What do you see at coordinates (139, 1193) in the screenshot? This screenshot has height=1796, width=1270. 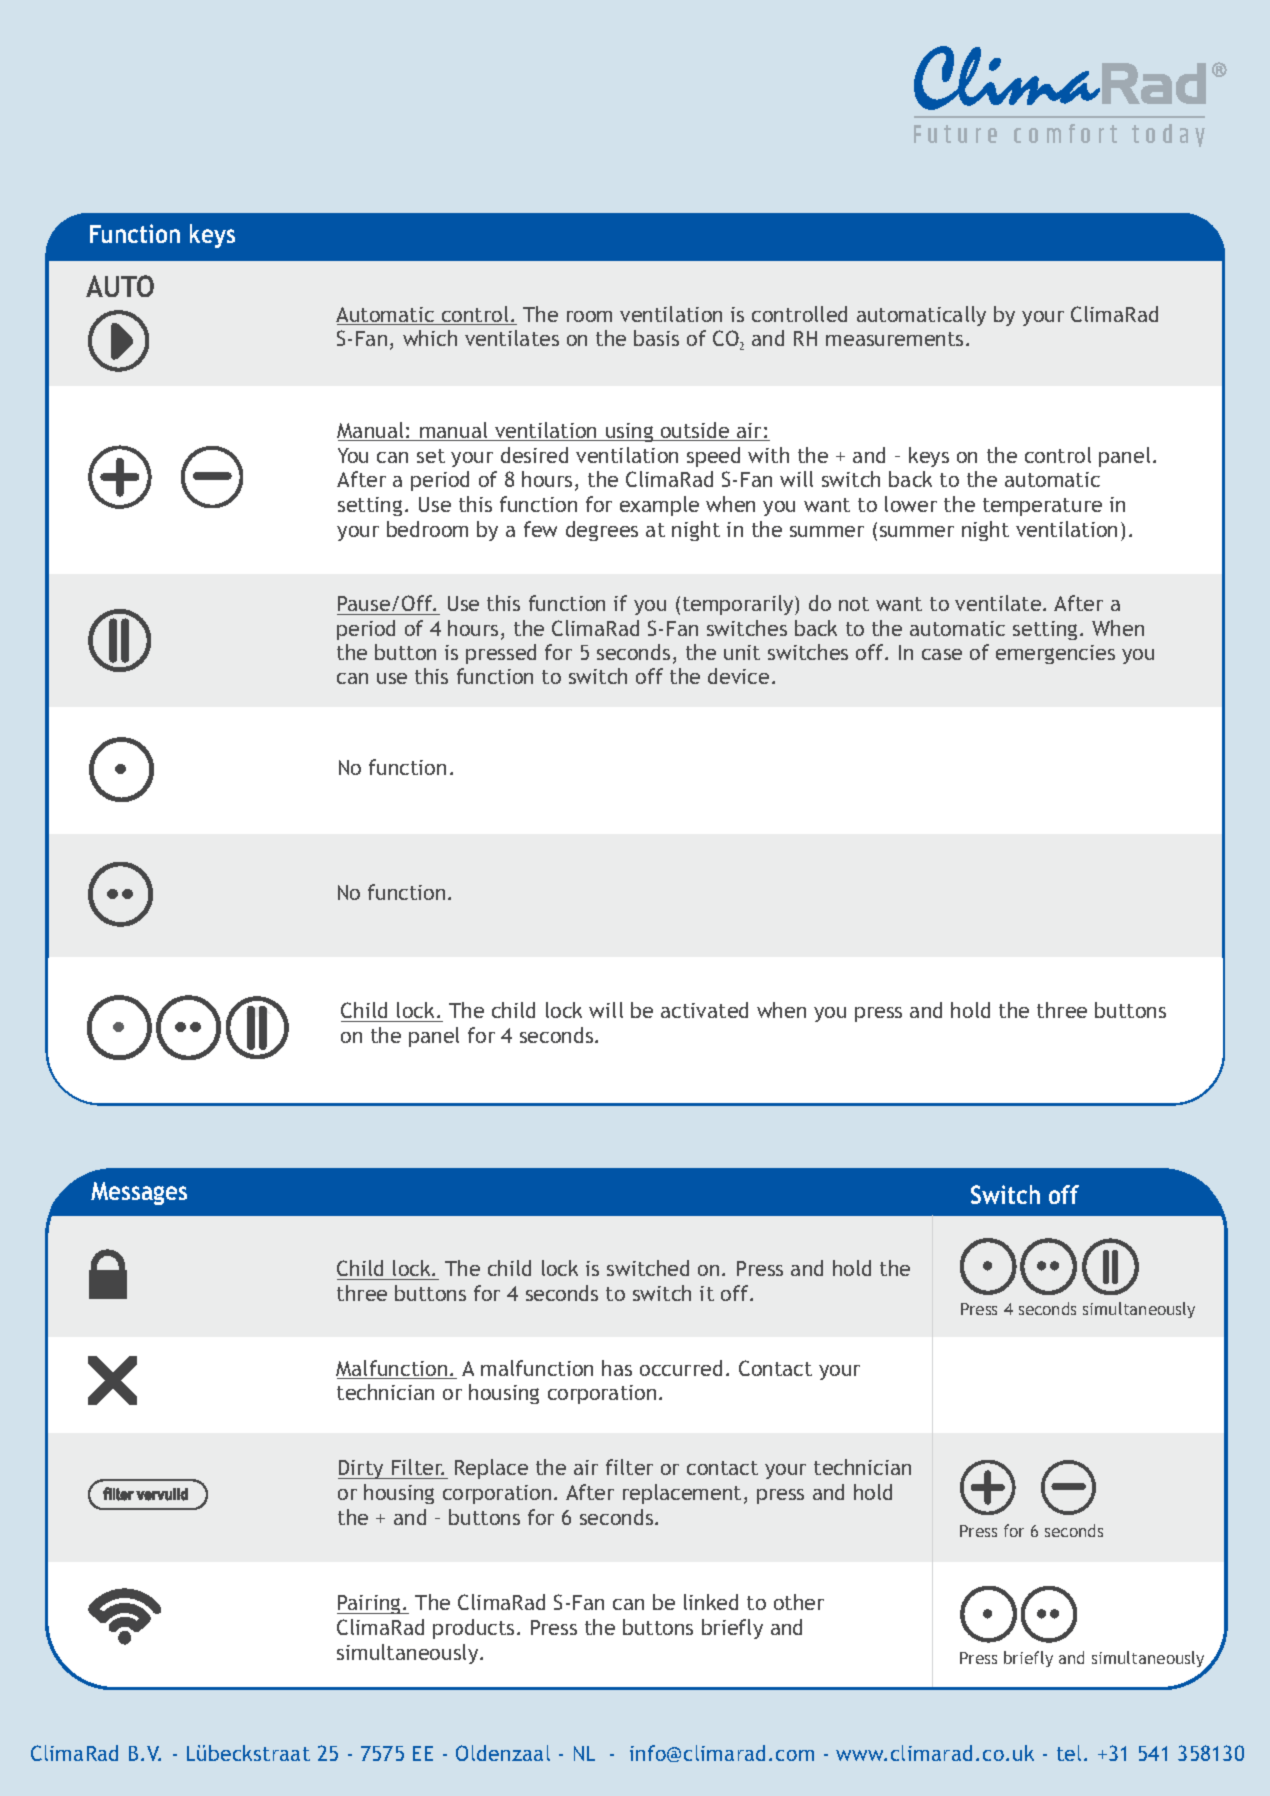 I see `Messages` at bounding box center [139, 1193].
